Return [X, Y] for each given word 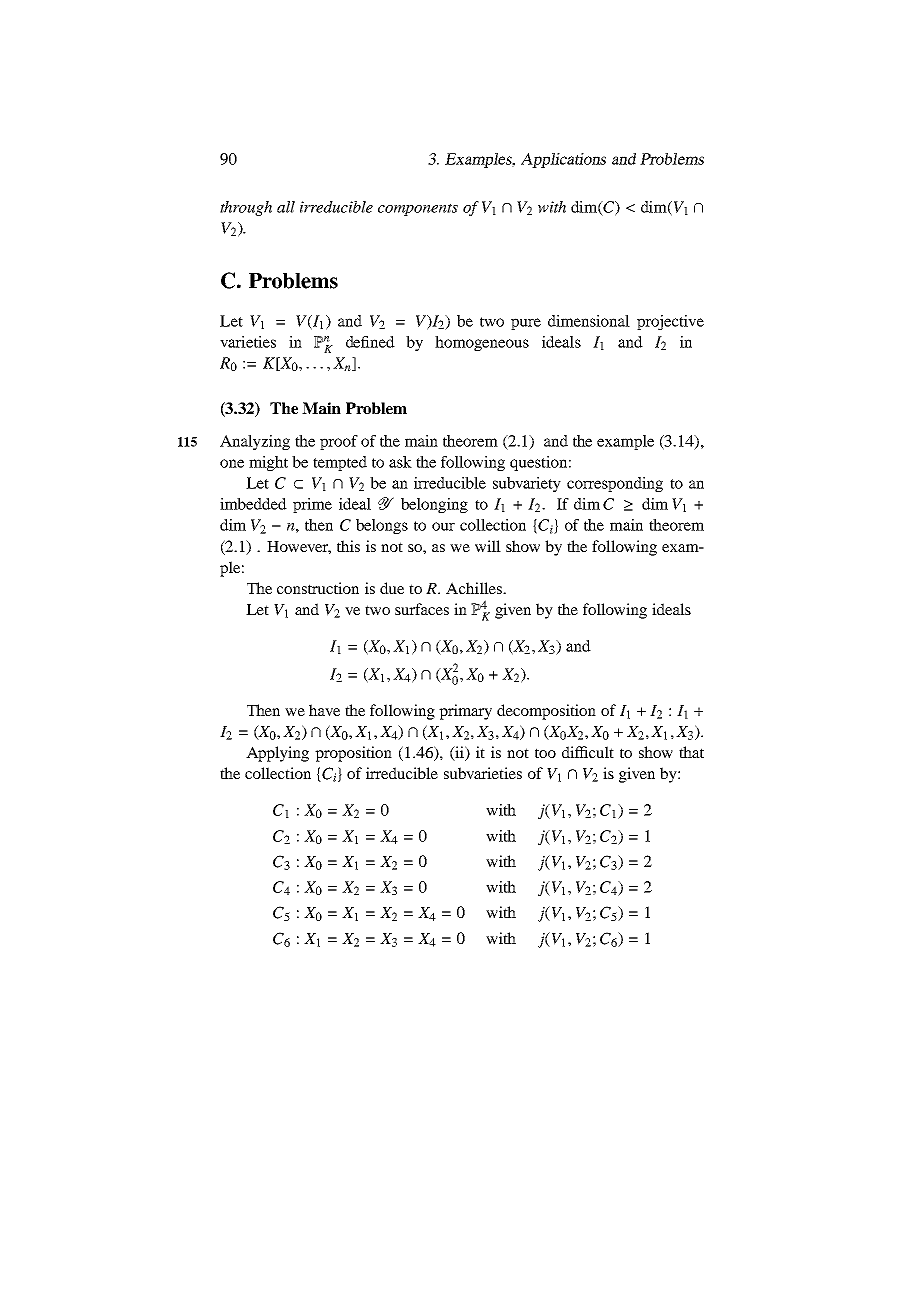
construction [318, 588]
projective [670, 322]
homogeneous [482, 343]
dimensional [589, 321]
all [286, 207]
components [418, 209]
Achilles [475, 588]
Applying [277, 754]
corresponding [615, 484]
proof [339, 442]
